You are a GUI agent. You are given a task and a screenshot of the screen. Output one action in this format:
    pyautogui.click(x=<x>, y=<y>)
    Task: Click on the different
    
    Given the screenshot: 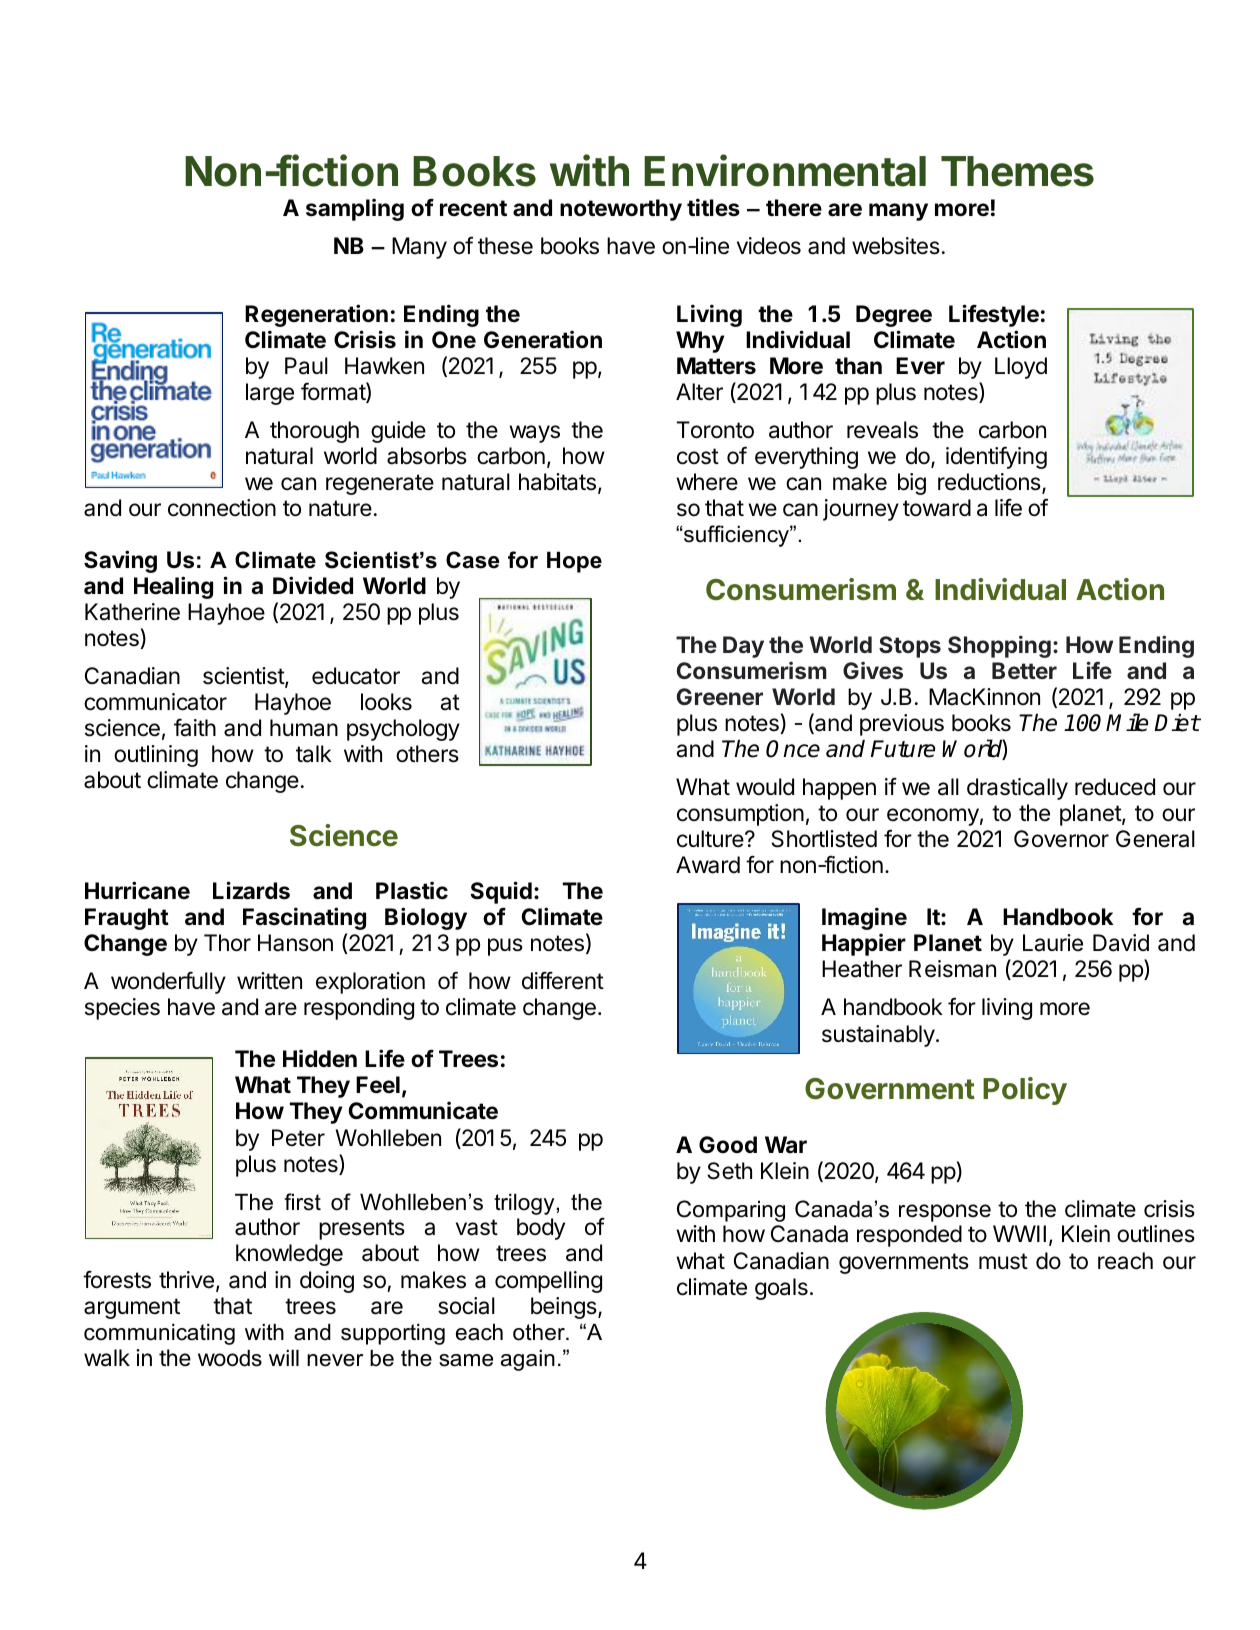 What is the action you would take?
    pyautogui.click(x=563, y=980)
